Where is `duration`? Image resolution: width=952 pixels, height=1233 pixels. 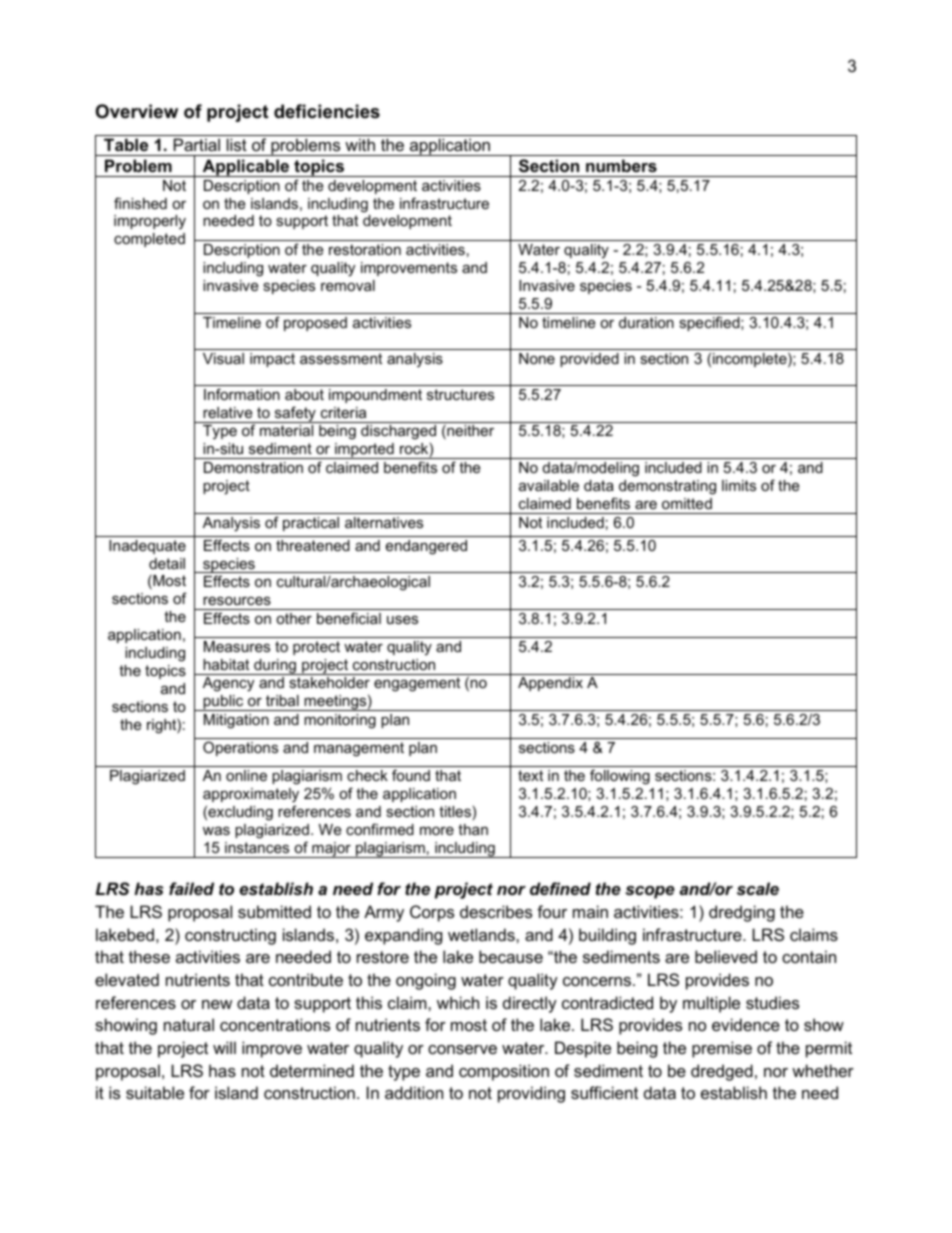
duration is located at coordinates (646, 322).
